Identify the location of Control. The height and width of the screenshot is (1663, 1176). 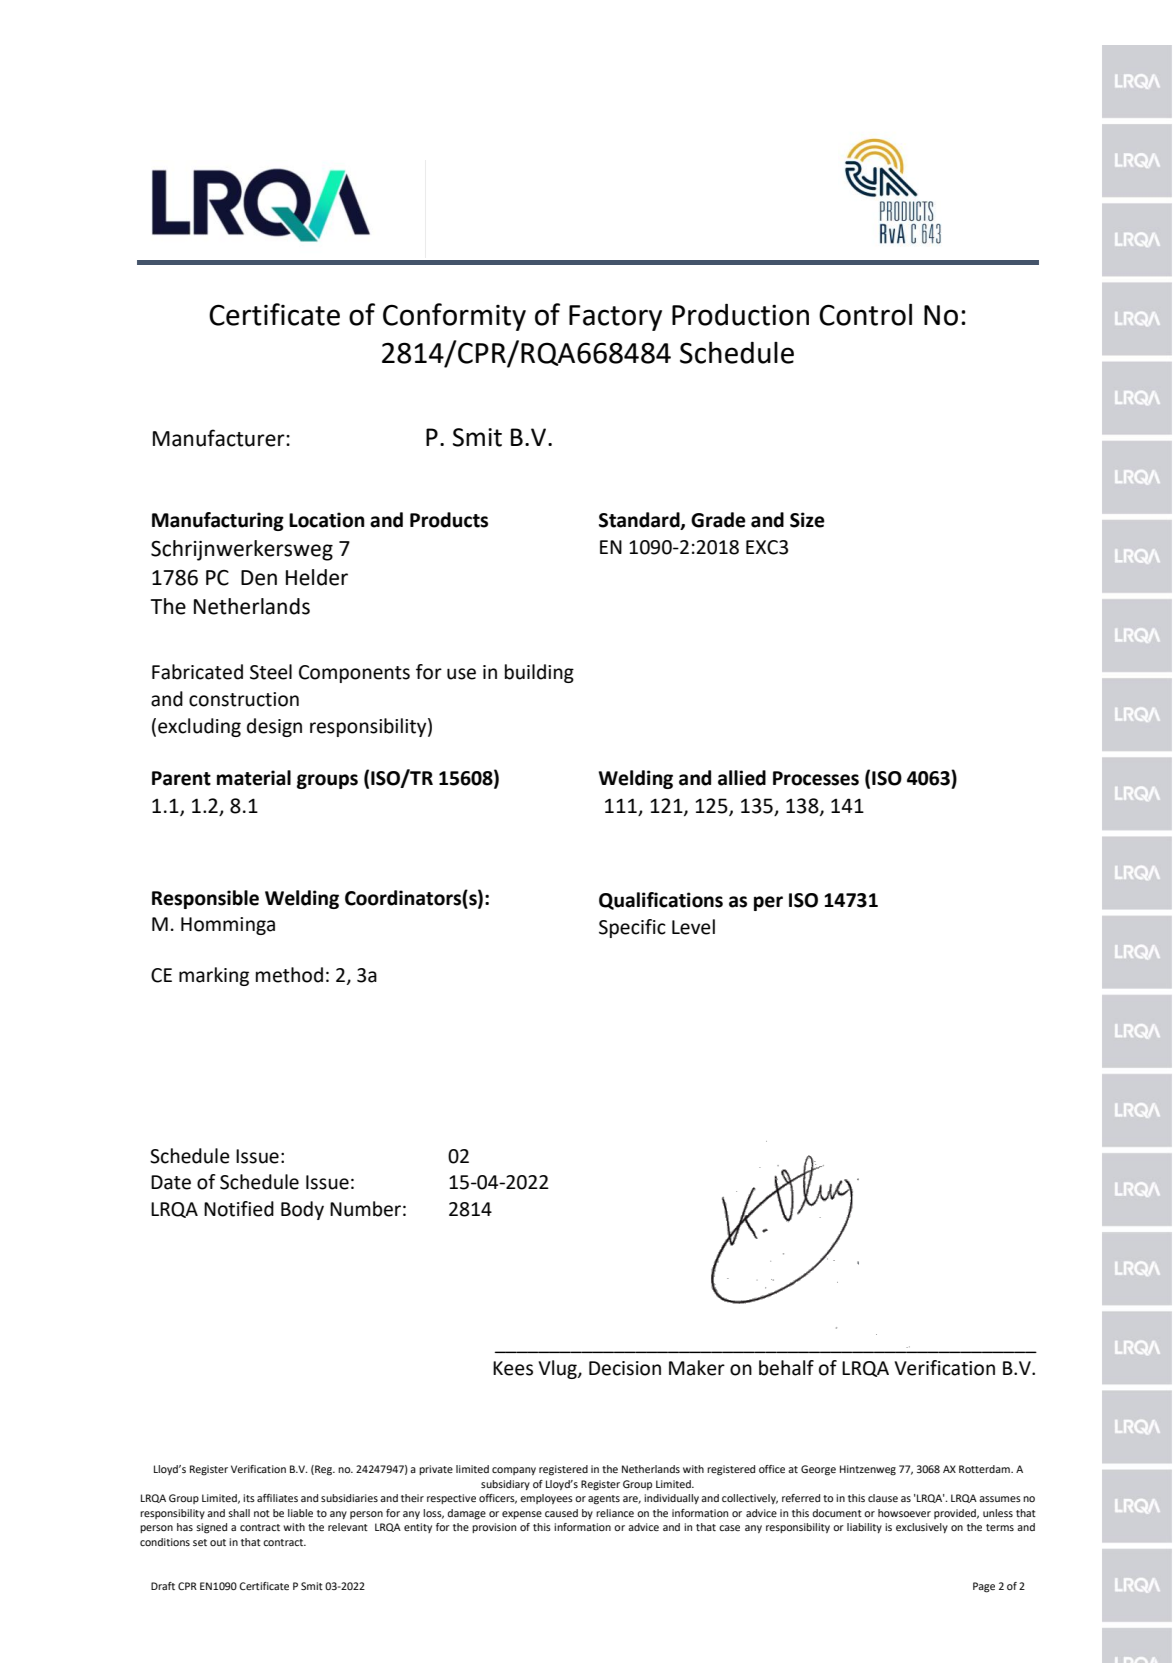
(865, 314).
